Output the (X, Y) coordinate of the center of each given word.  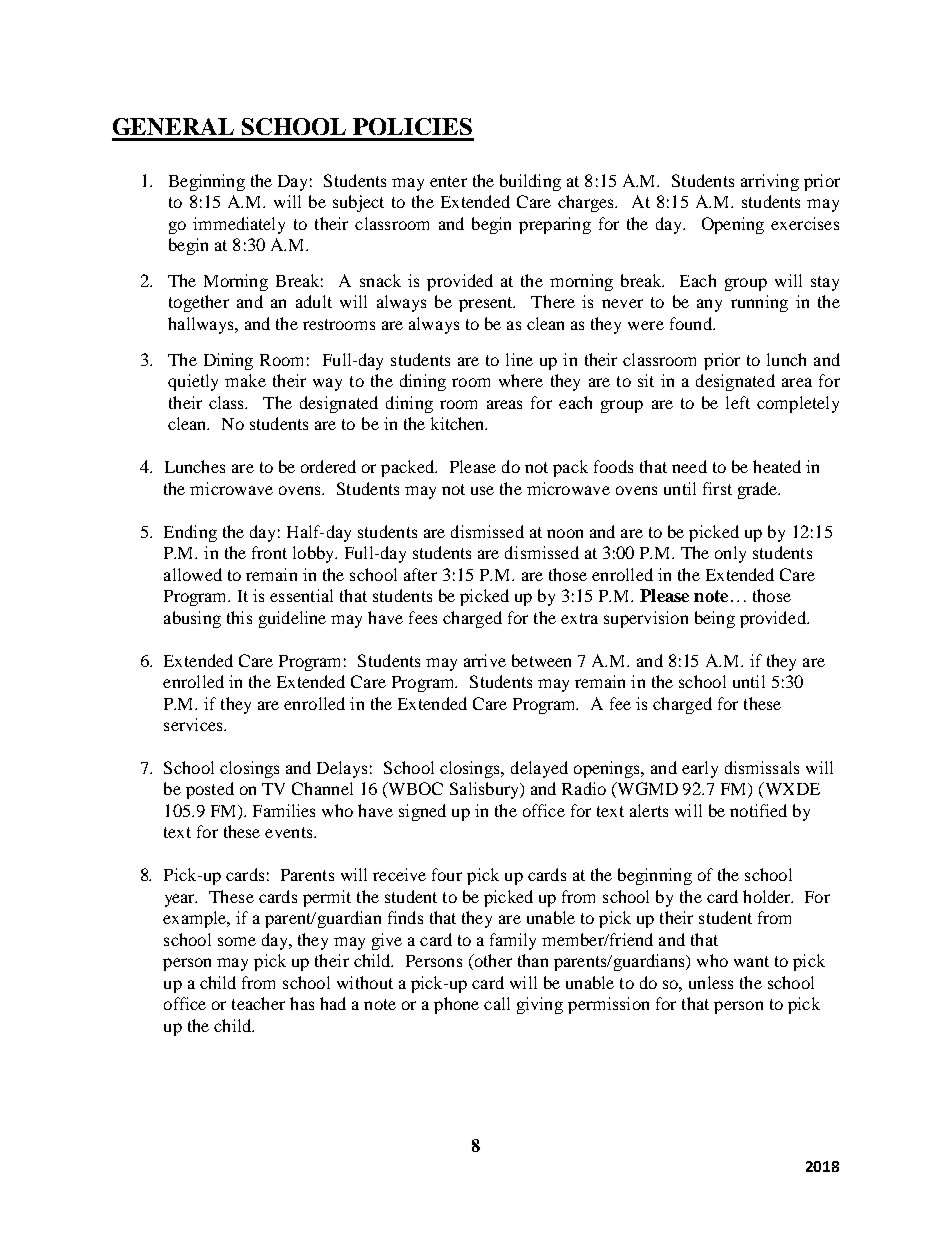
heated (777, 466)
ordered (328, 466)
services (194, 724)
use (482, 490)
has (302, 1003)
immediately (239, 225)
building (530, 182)
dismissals (762, 767)
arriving (770, 182)
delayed (539, 769)
